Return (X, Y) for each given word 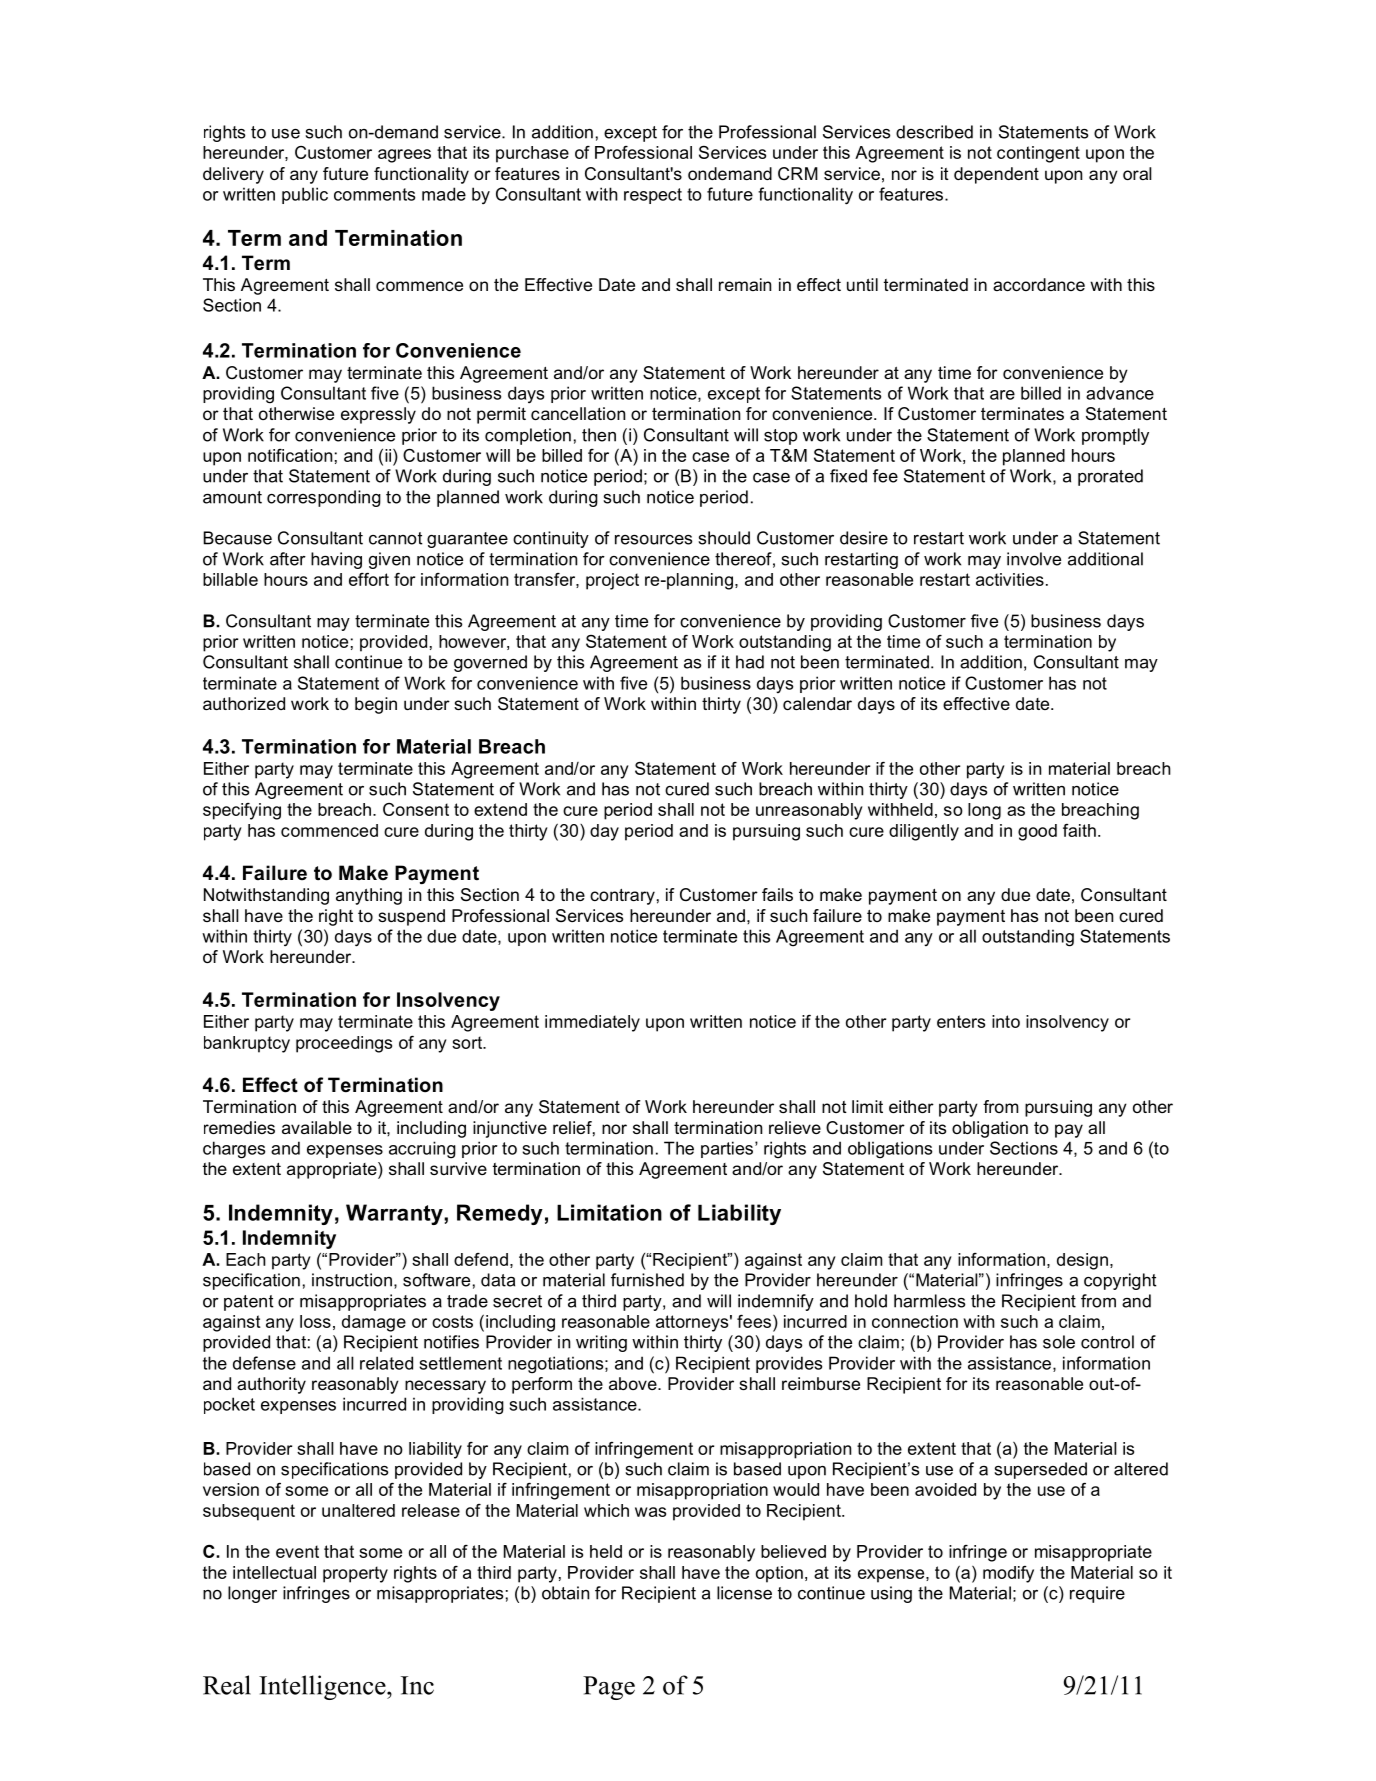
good (1037, 832)
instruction (352, 1280)
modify (1008, 1574)
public (305, 195)
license (744, 1593)
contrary (622, 897)
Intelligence (323, 1687)
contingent (1038, 154)
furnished (647, 1280)
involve (1034, 559)
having (336, 560)
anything (369, 896)
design (1082, 1261)
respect (653, 196)
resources (653, 540)
